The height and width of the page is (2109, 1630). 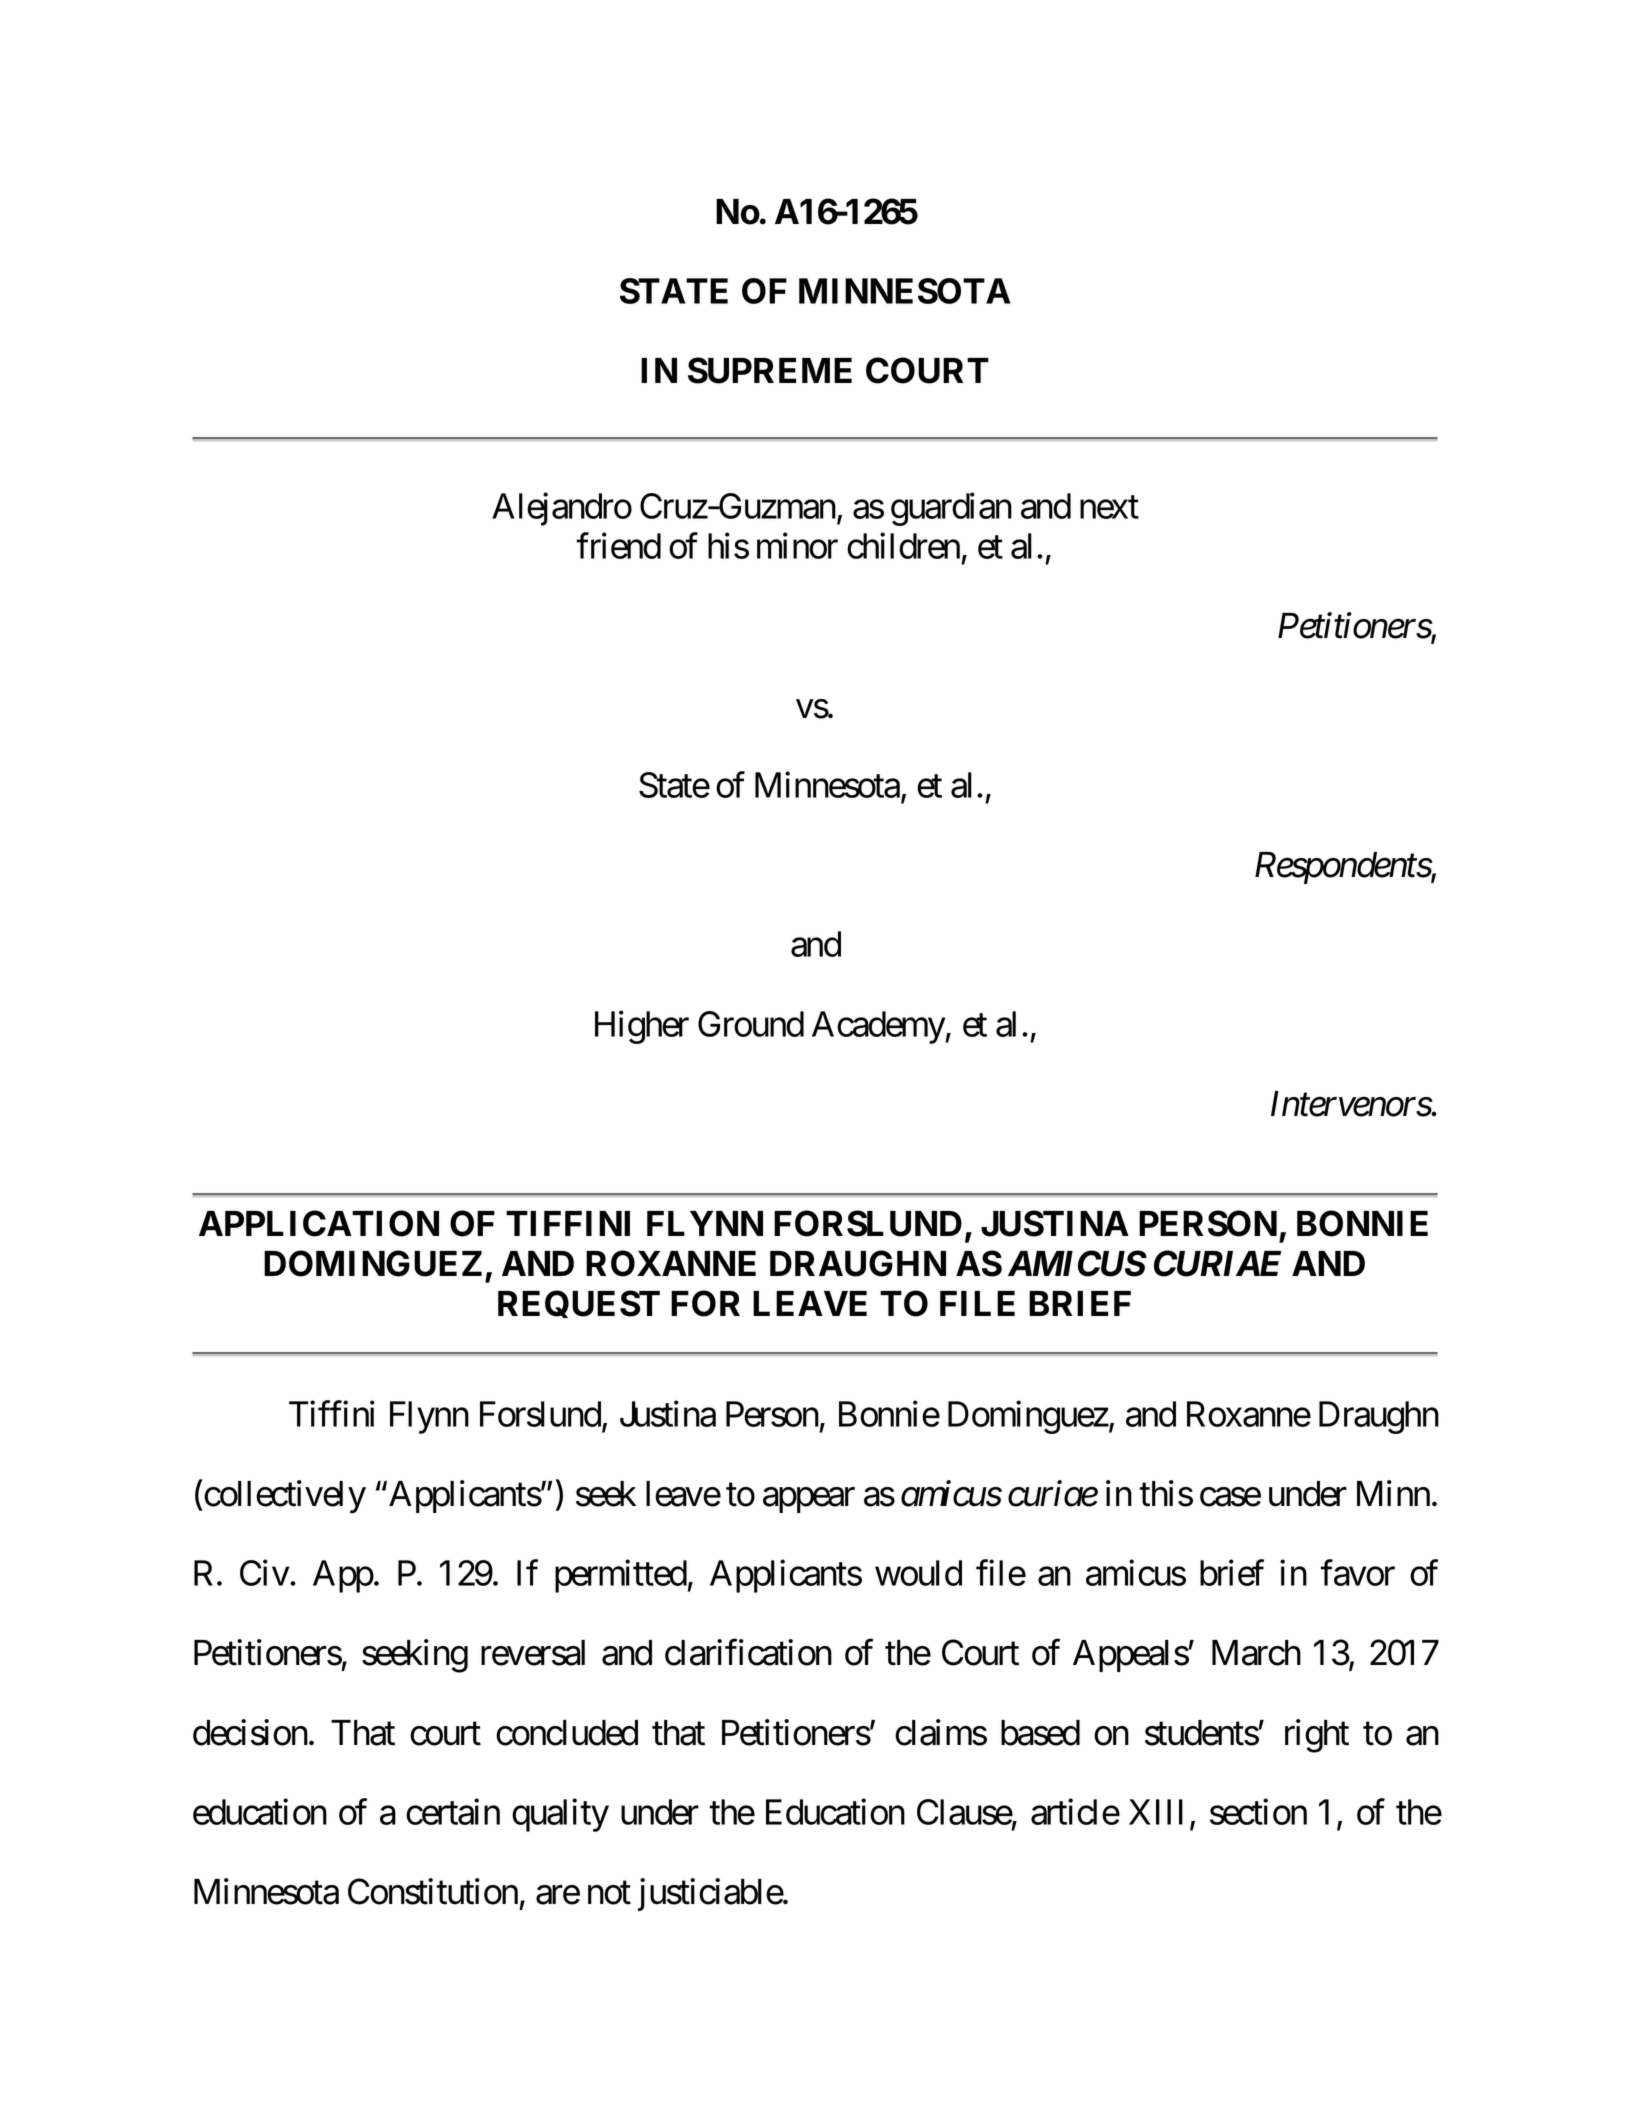 I want to click on collectively, so click(x=284, y=1497).
